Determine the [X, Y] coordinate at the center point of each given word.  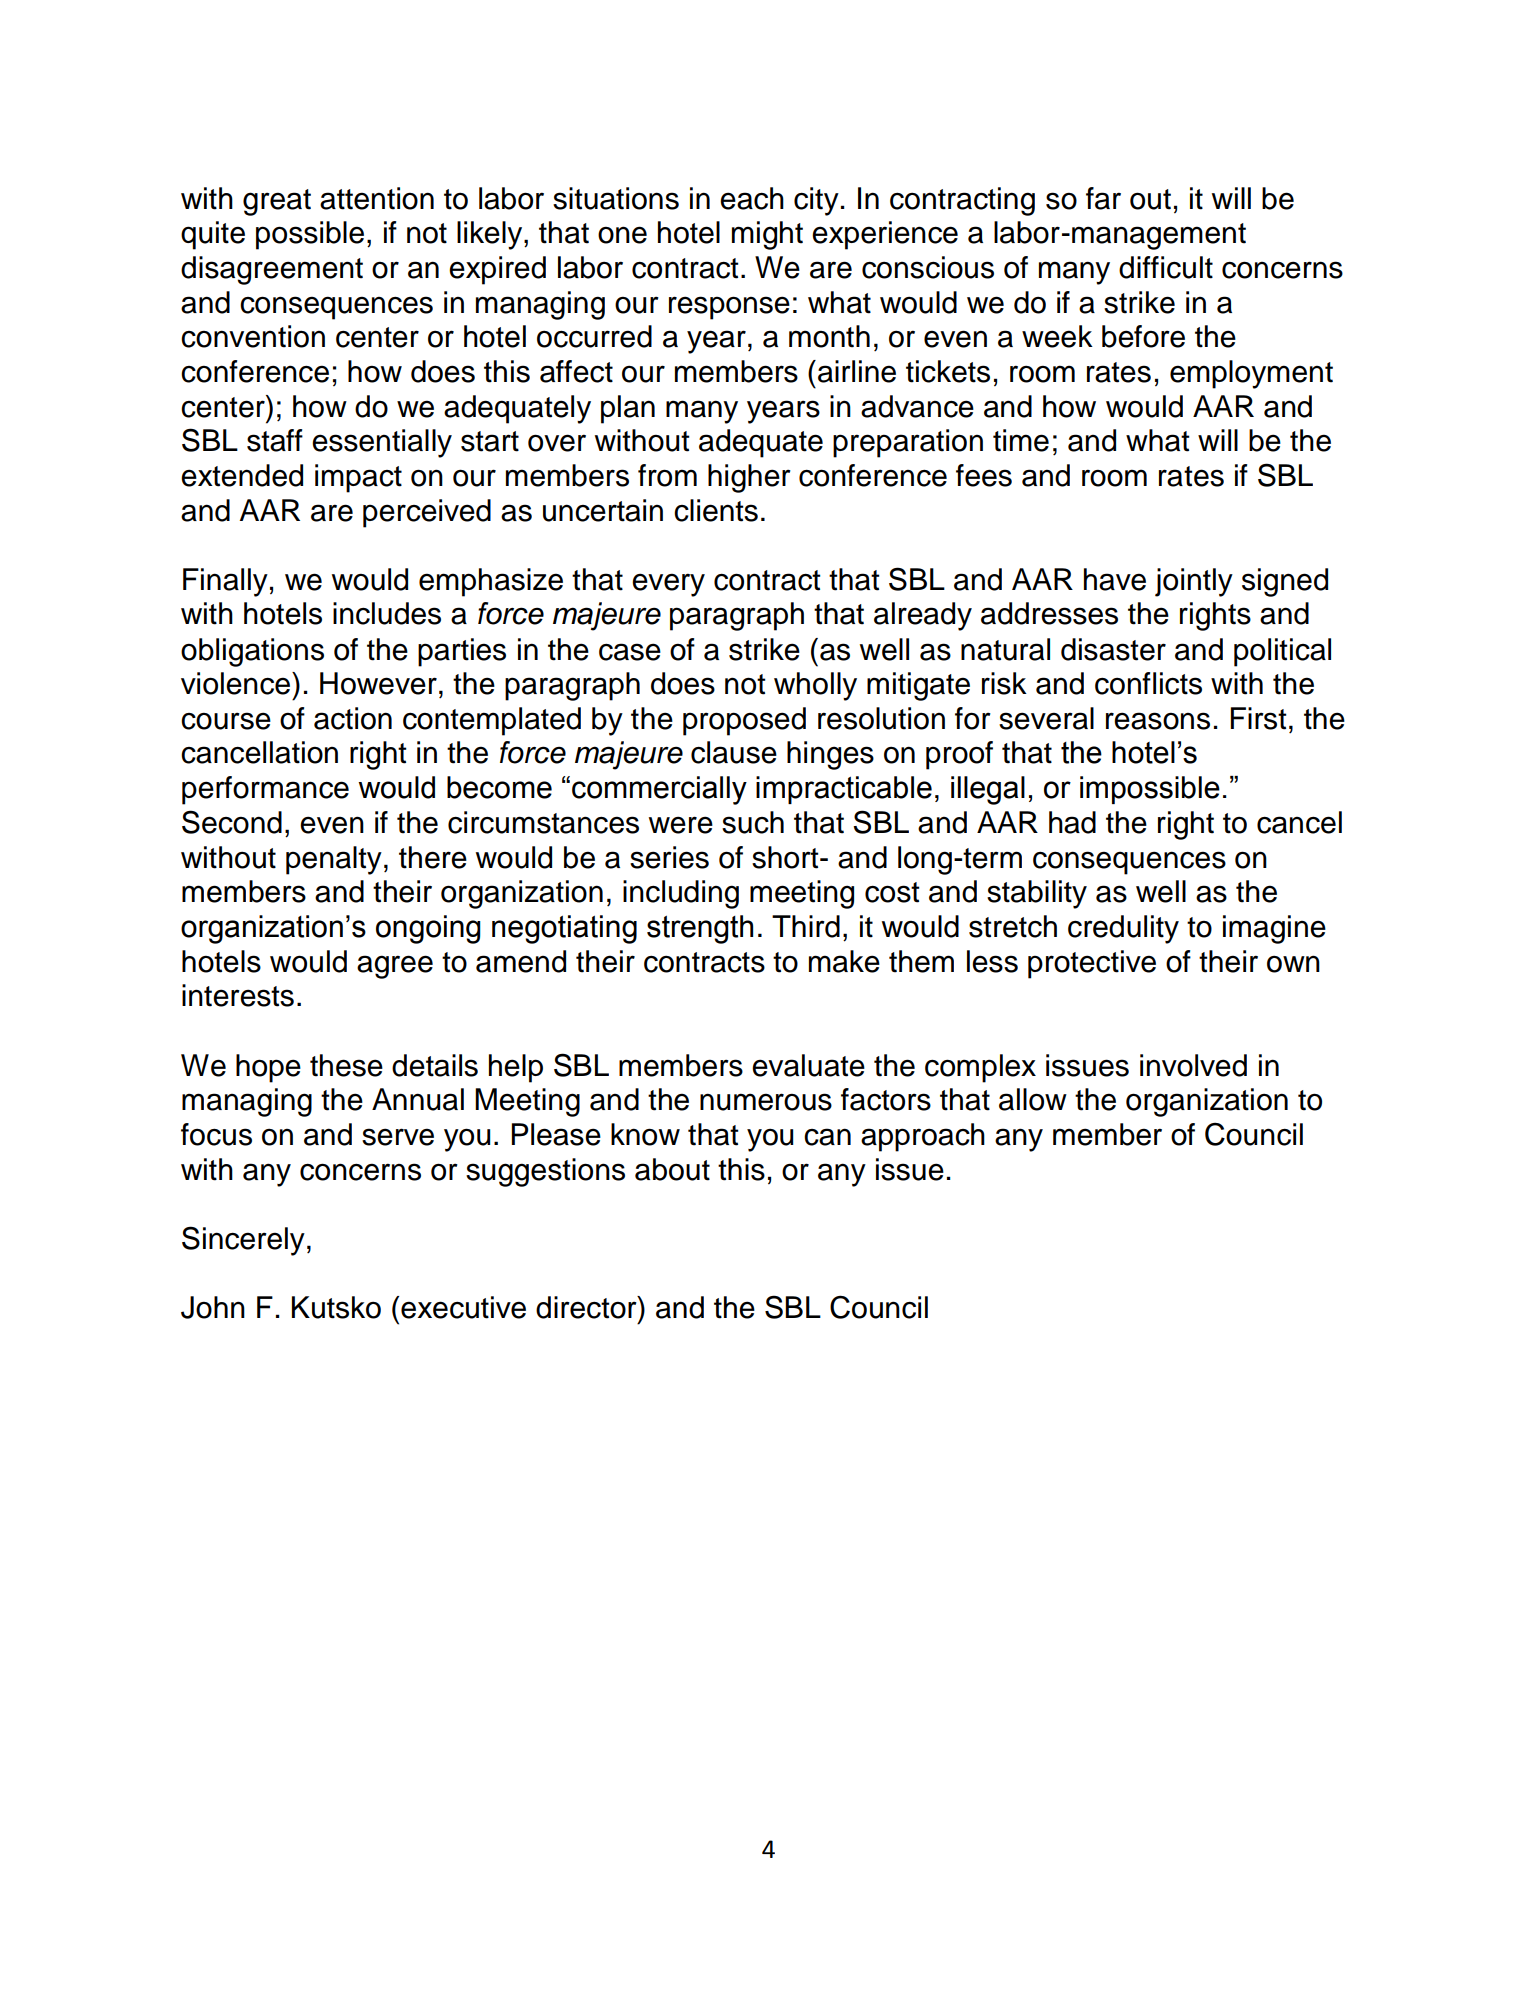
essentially [382, 443]
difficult [1166, 267]
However [378, 683]
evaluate [808, 1065]
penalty [334, 860]
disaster [1113, 649]
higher [749, 478]
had [1072, 822]
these [346, 1065]
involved [1193, 1065]
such [753, 822]
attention [377, 198]
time [1021, 440]
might [767, 235]
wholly [815, 686]
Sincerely [243, 1241]
